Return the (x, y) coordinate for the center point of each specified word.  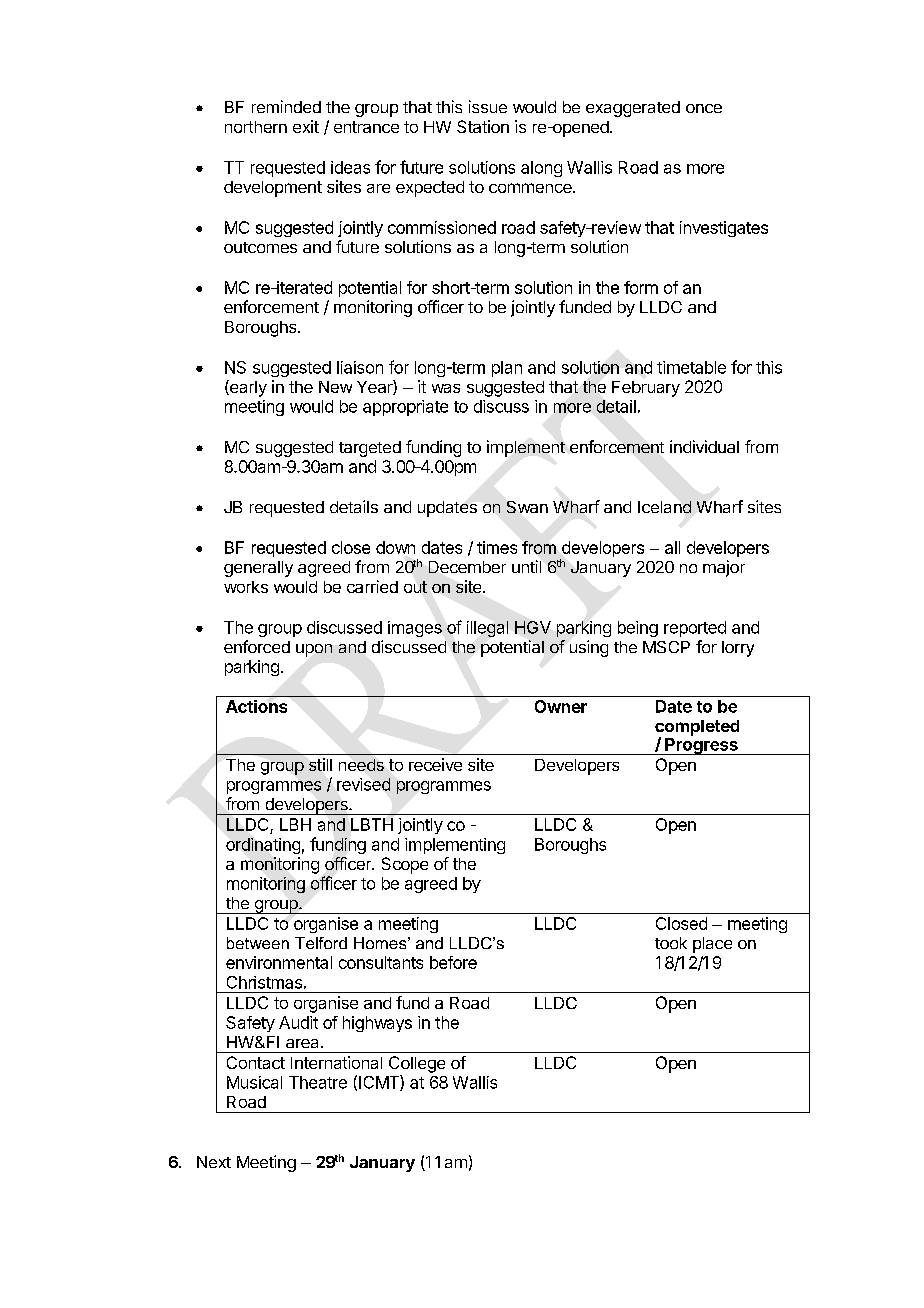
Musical (254, 1082)
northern (256, 127)
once (704, 108)
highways (377, 1024)
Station (483, 126)
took (671, 943)
